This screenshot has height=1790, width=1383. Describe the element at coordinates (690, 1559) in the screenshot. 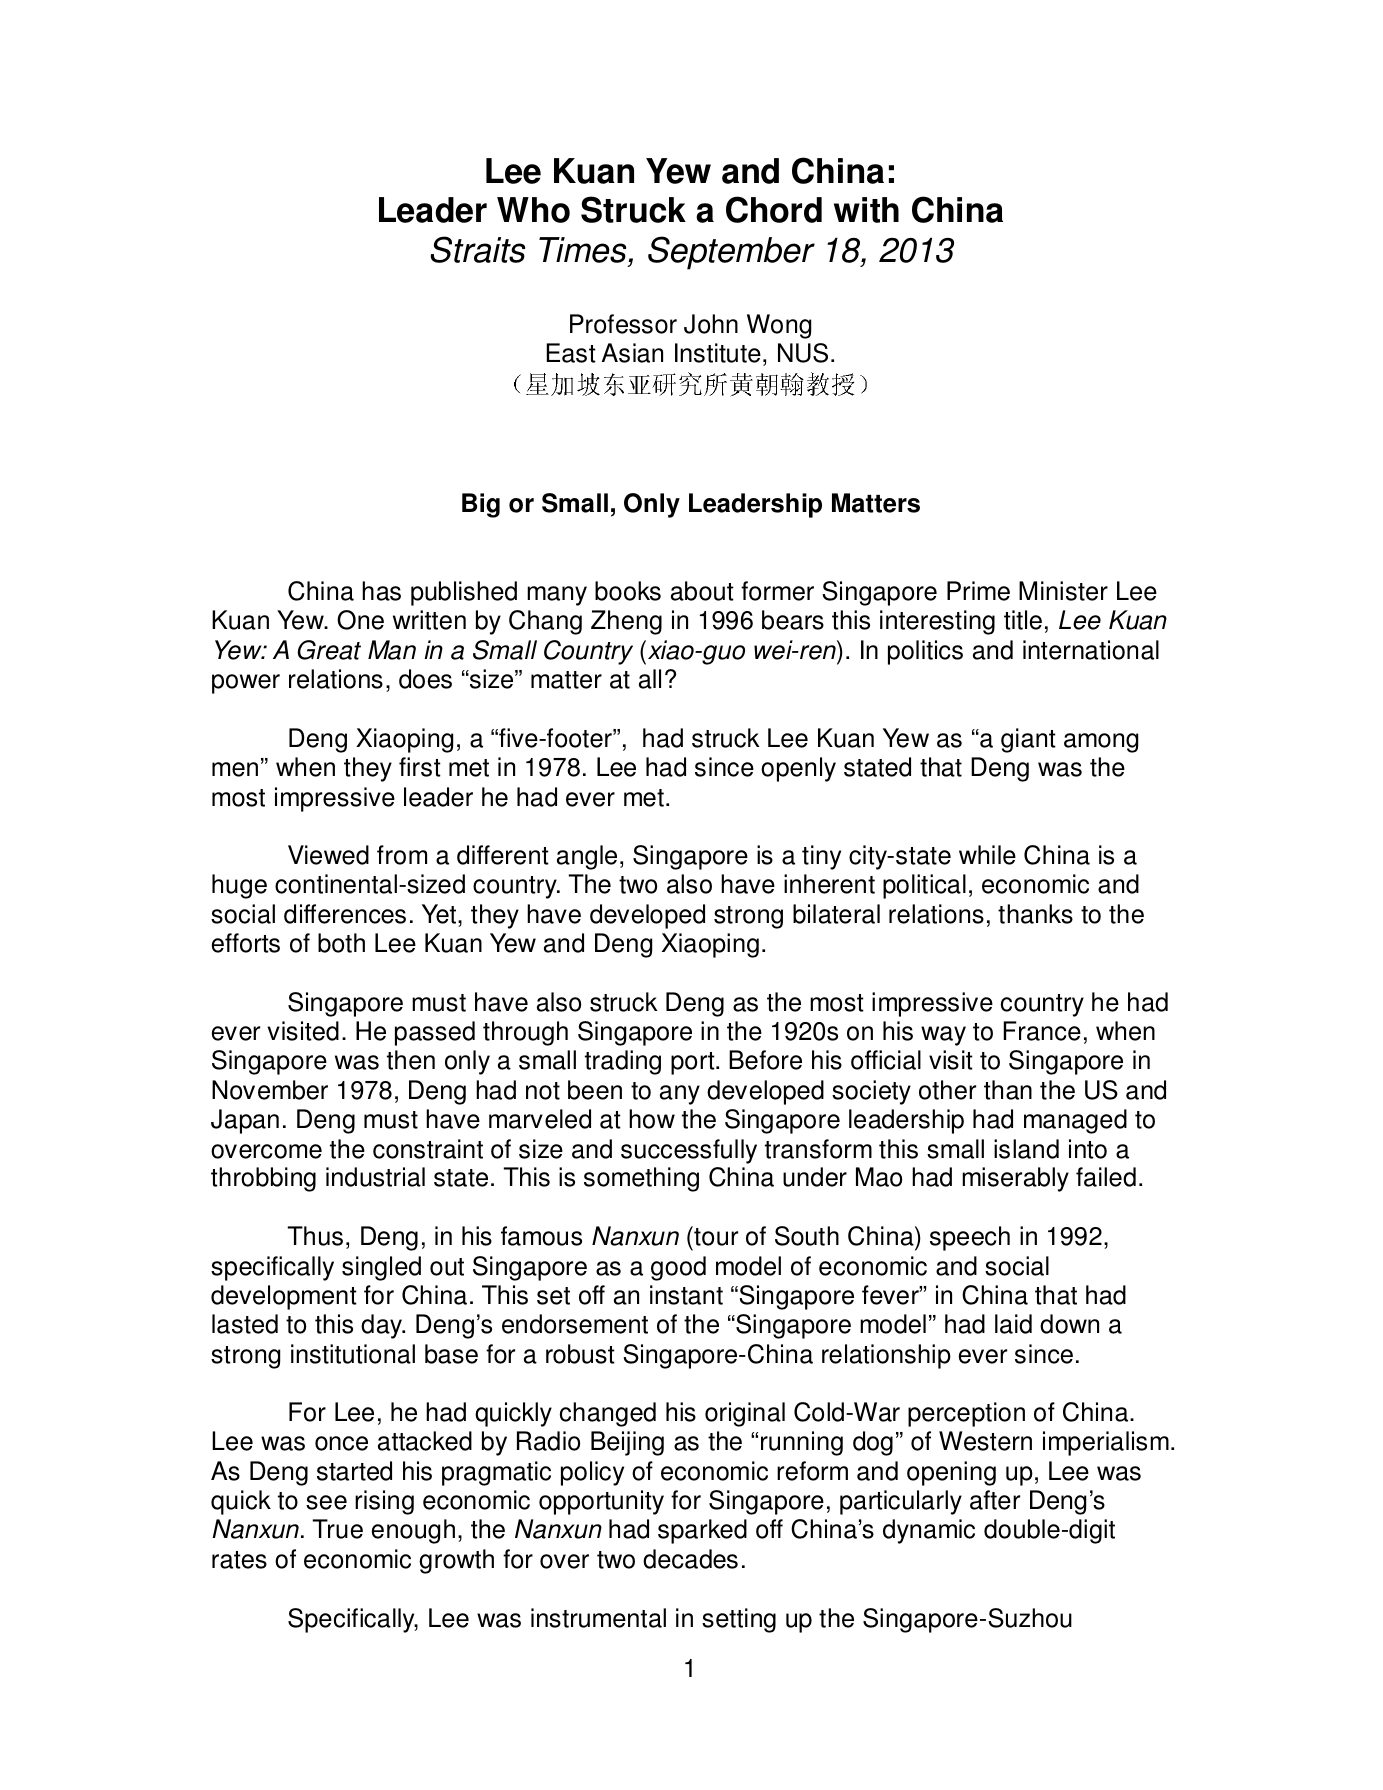

I see `decades` at that location.
